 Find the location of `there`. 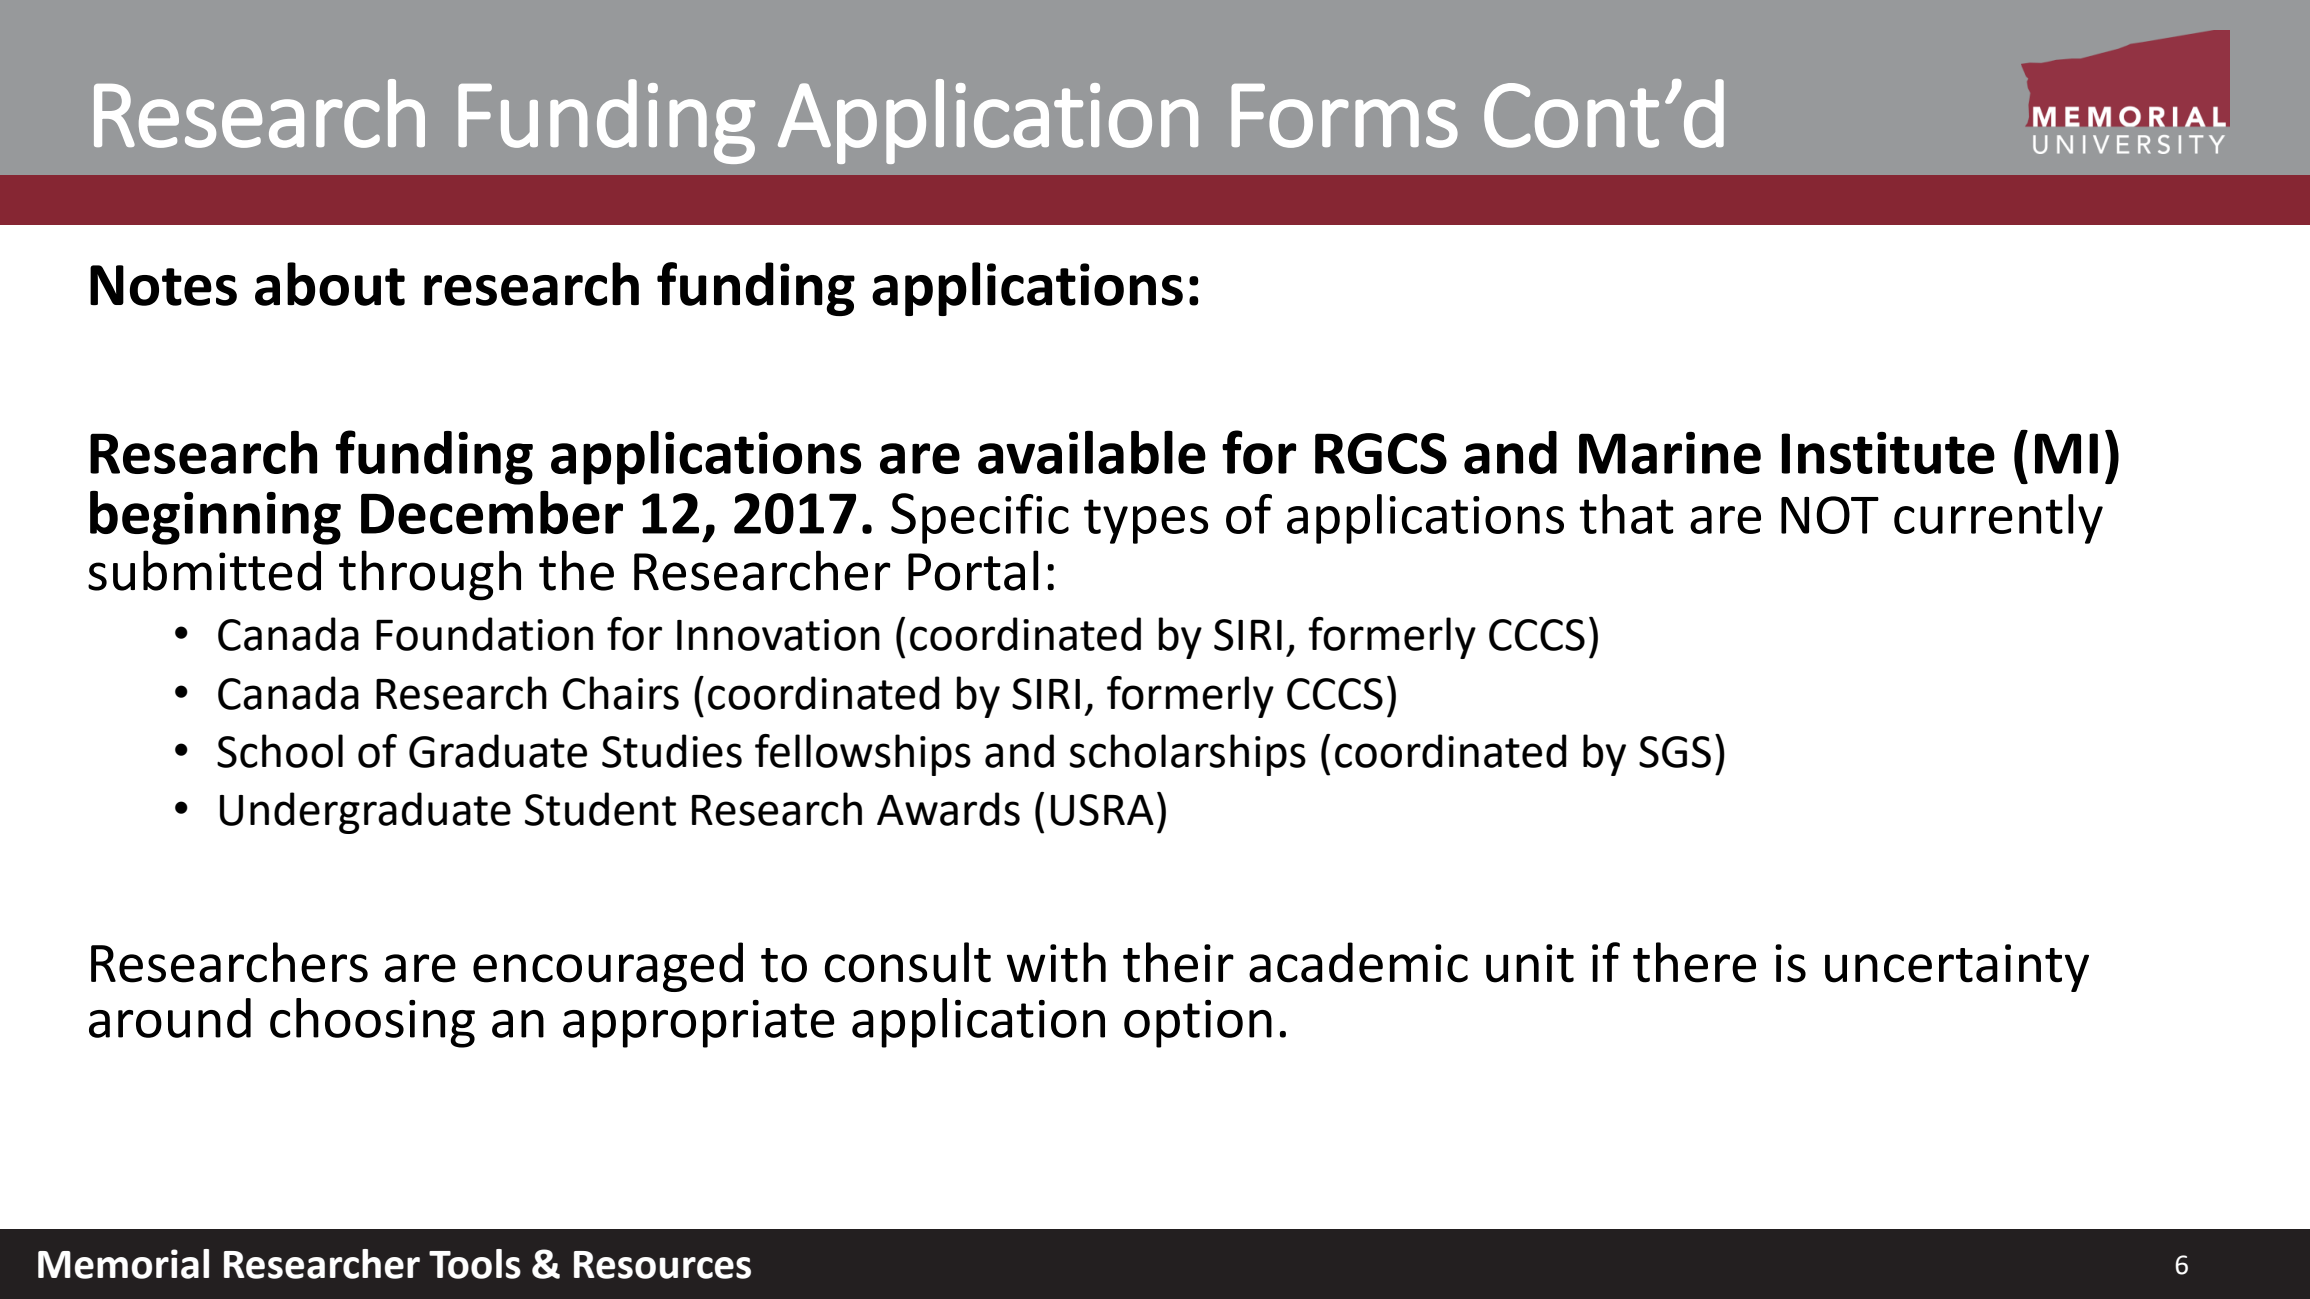

there is located at coordinates (1694, 962).
